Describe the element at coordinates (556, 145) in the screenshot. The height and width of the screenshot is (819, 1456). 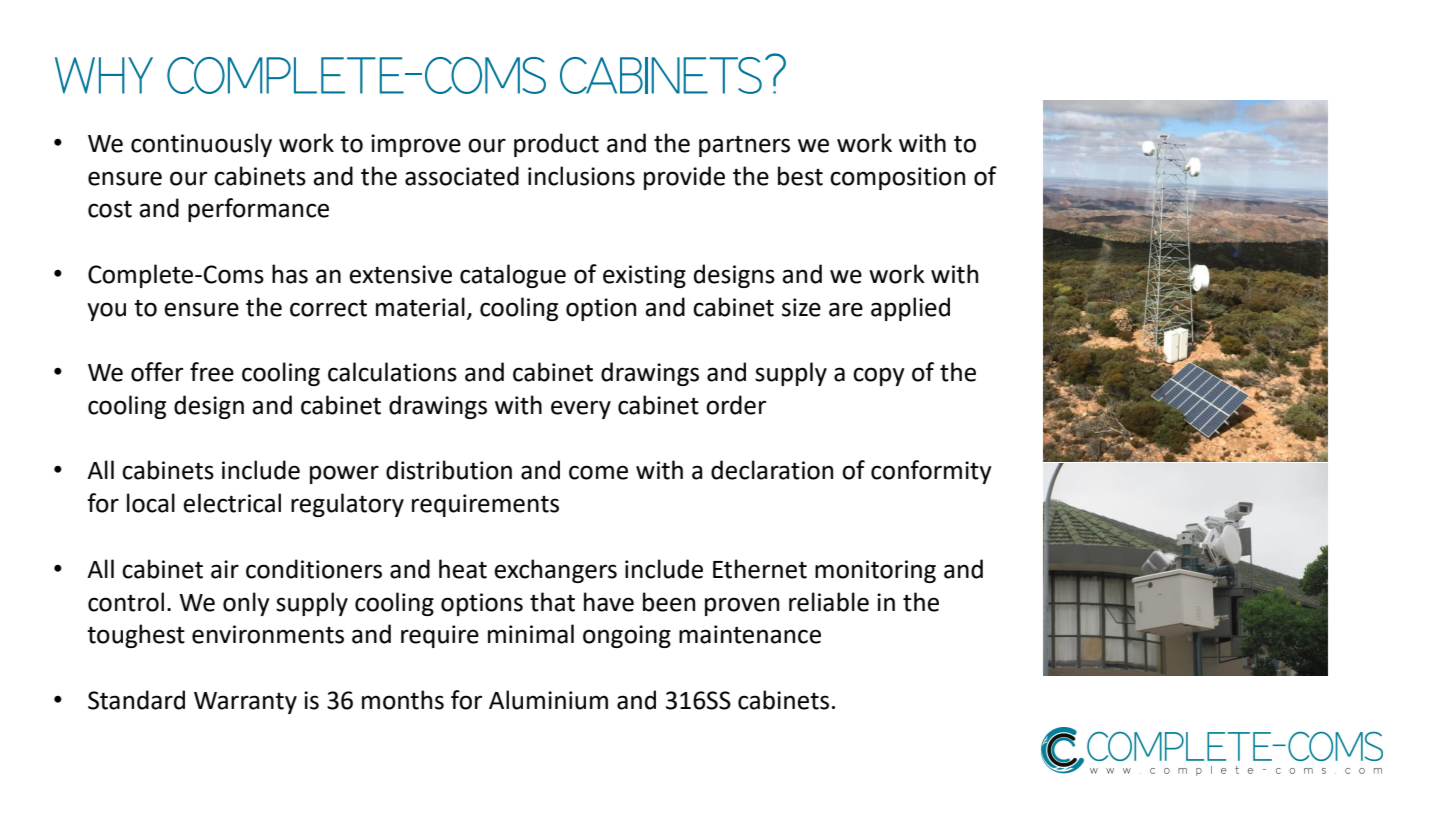
I see `product` at that location.
